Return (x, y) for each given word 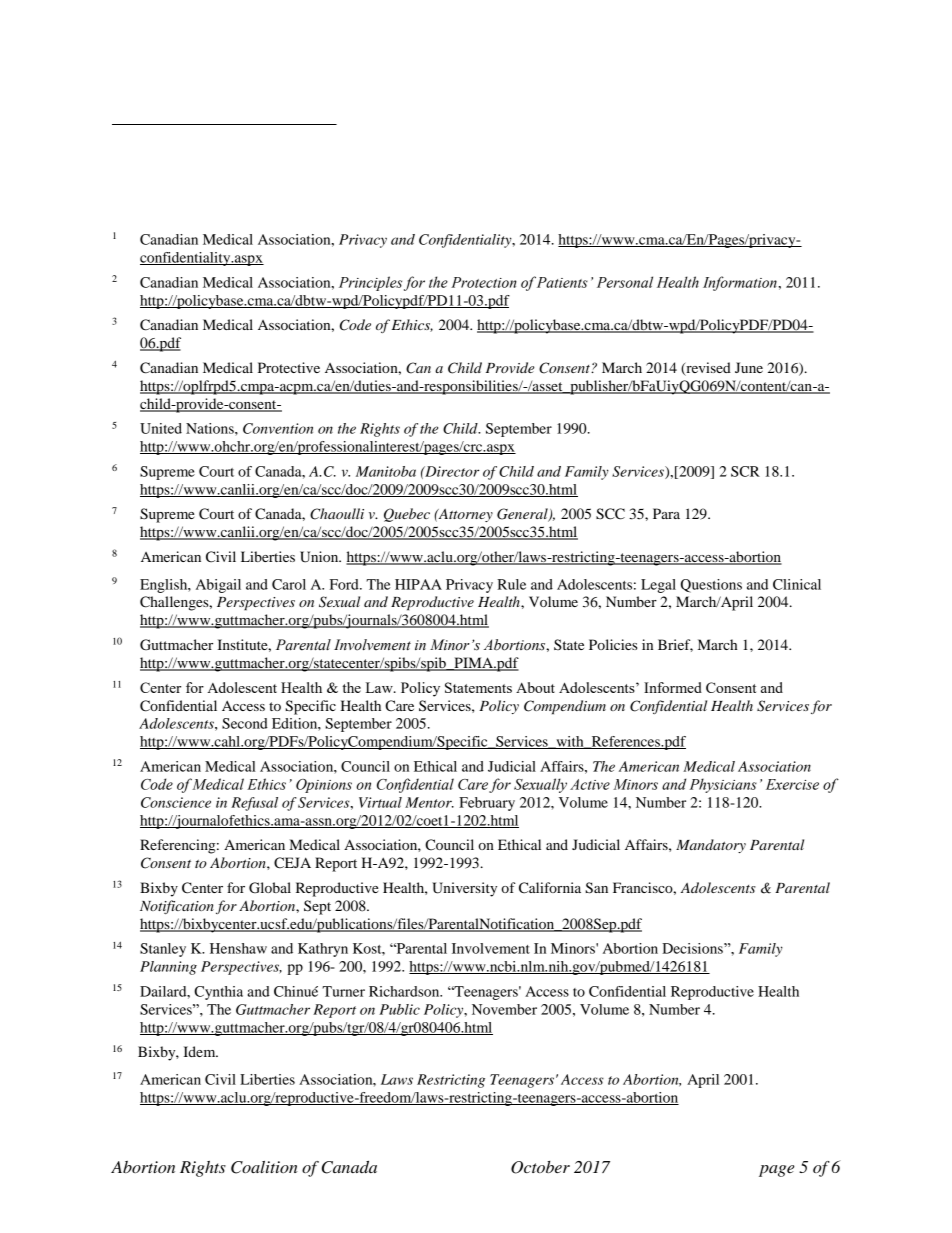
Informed (673, 687)
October (540, 1167)
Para (666, 513)
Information (741, 283)
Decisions (693, 948)
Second (245, 723)
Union (320, 557)
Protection (484, 282)
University (464, 889)
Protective (289, 367)
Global (270, 888)
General (523, 515)
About (535, 687)
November (504, 1009)
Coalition (264, 1167)
